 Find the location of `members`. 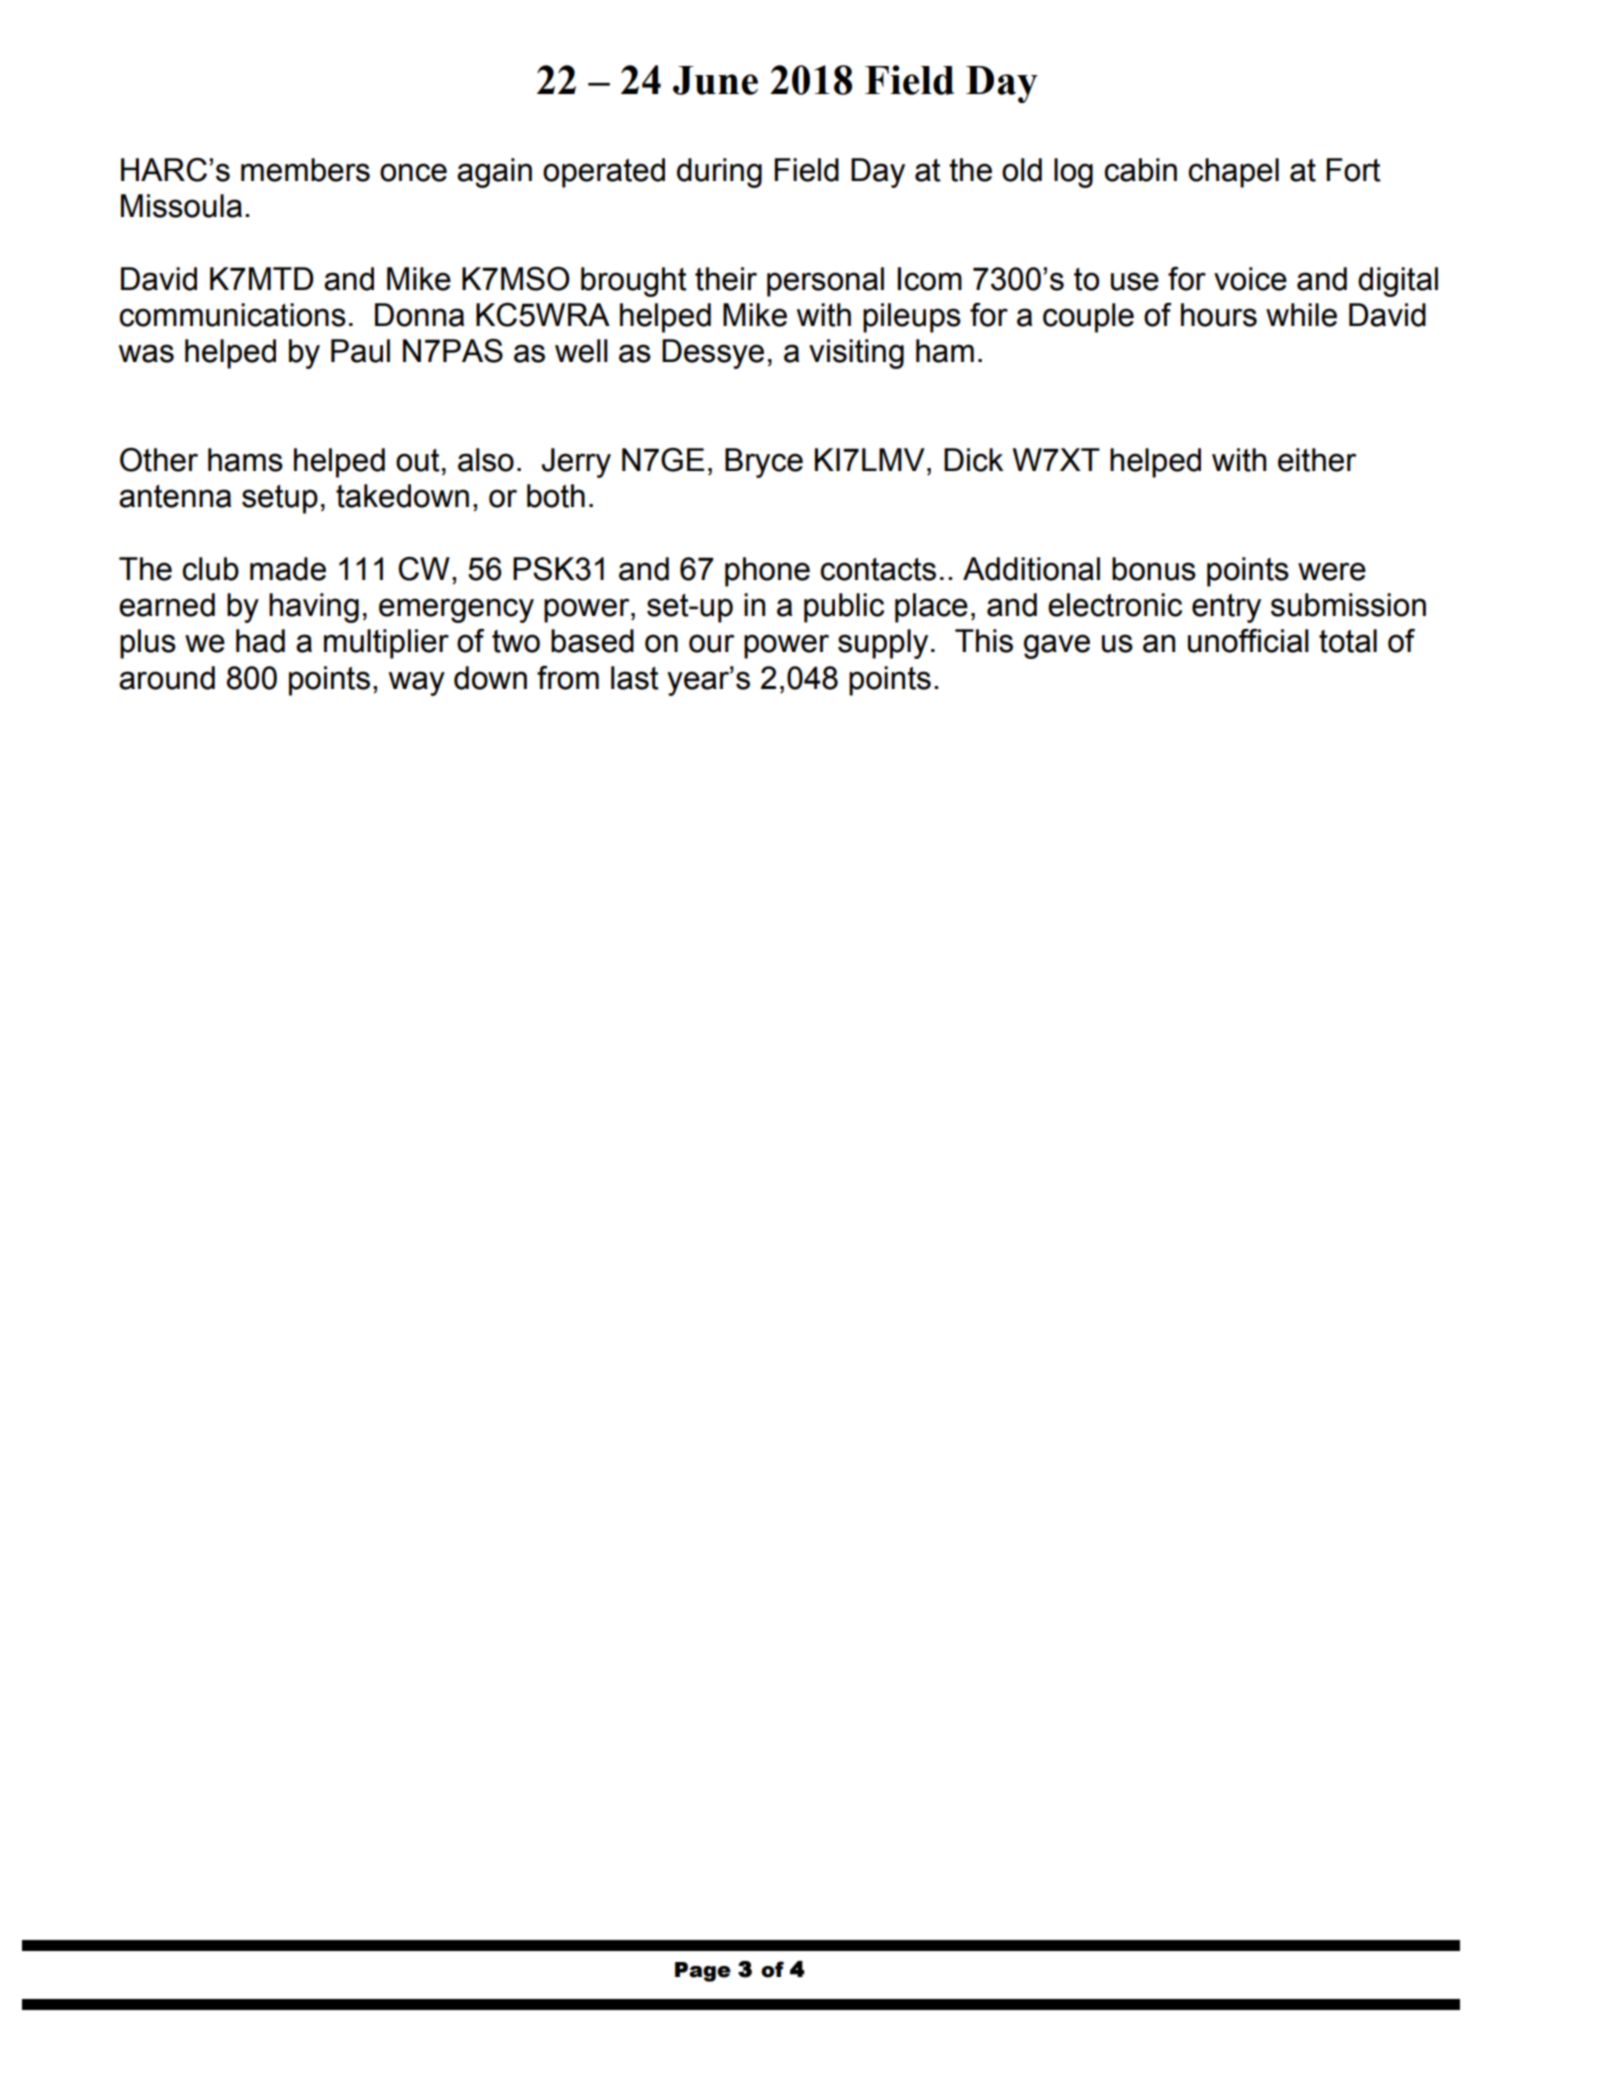

members is located at coordinates (305, 170).
